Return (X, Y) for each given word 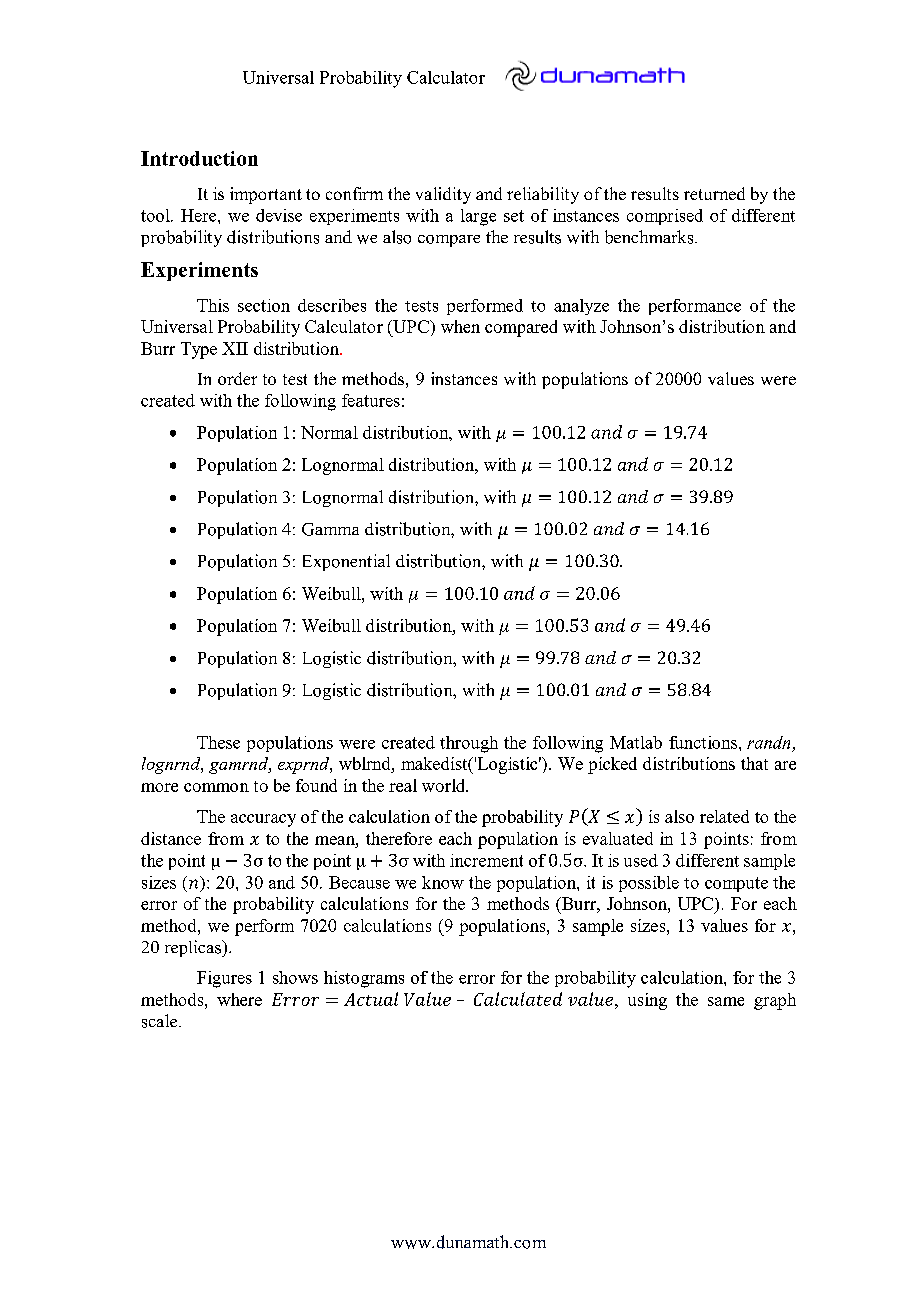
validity (443, 195)
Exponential (346, 562)
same (726, 1001)
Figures (224, 979)
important (266, 195)
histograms (364, 979)
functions (704, 742)
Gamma (330, 529)
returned (714, 193)
